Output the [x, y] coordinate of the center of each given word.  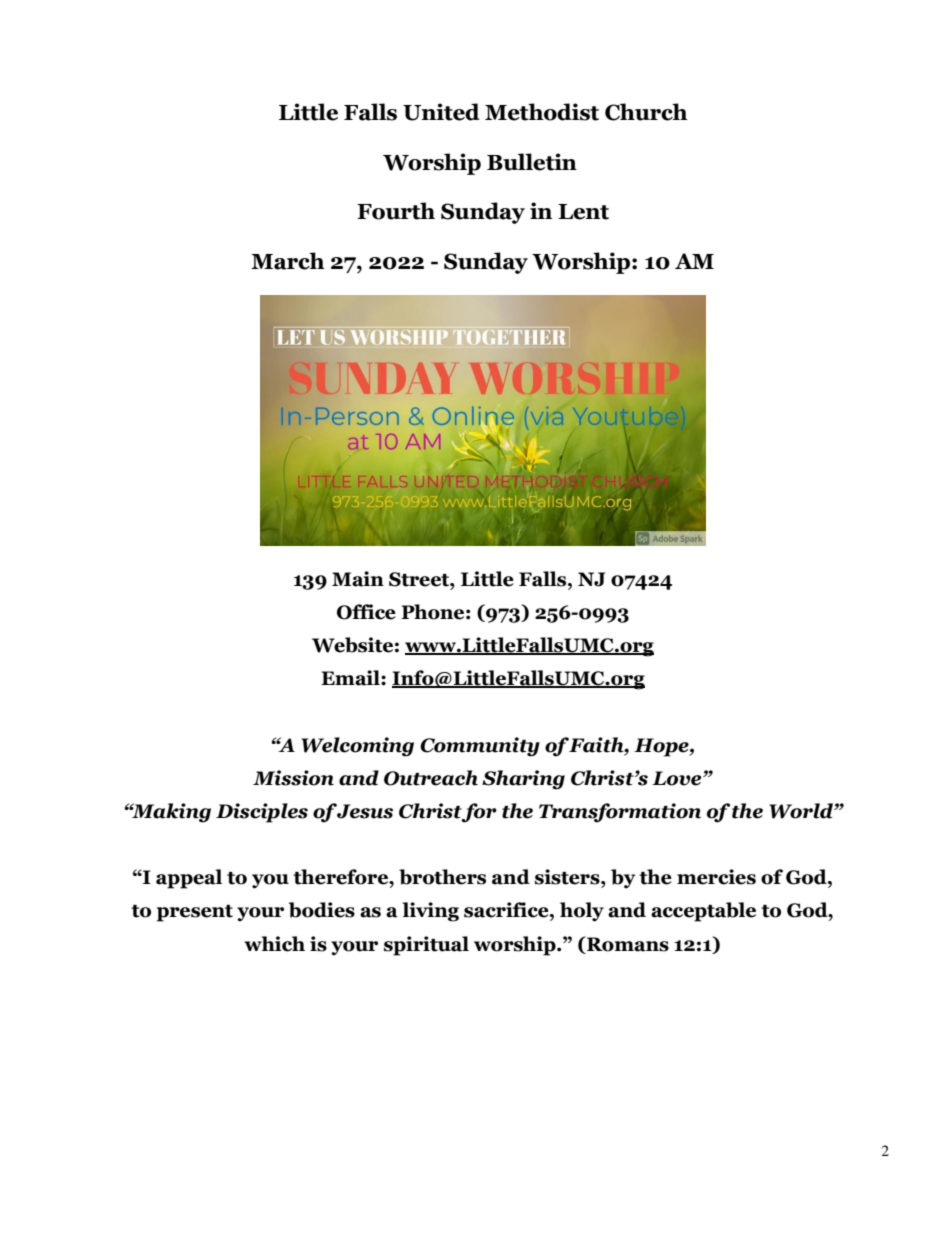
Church [646, 112]
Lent [583, 212]
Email [351, 678]
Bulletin [532, 162]
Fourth [396, 211]
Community [480, 747]
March [288, 261]
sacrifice [507, 910]
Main [358, 579]
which [274, 944]
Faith [597, 745]
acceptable [703, 912]
